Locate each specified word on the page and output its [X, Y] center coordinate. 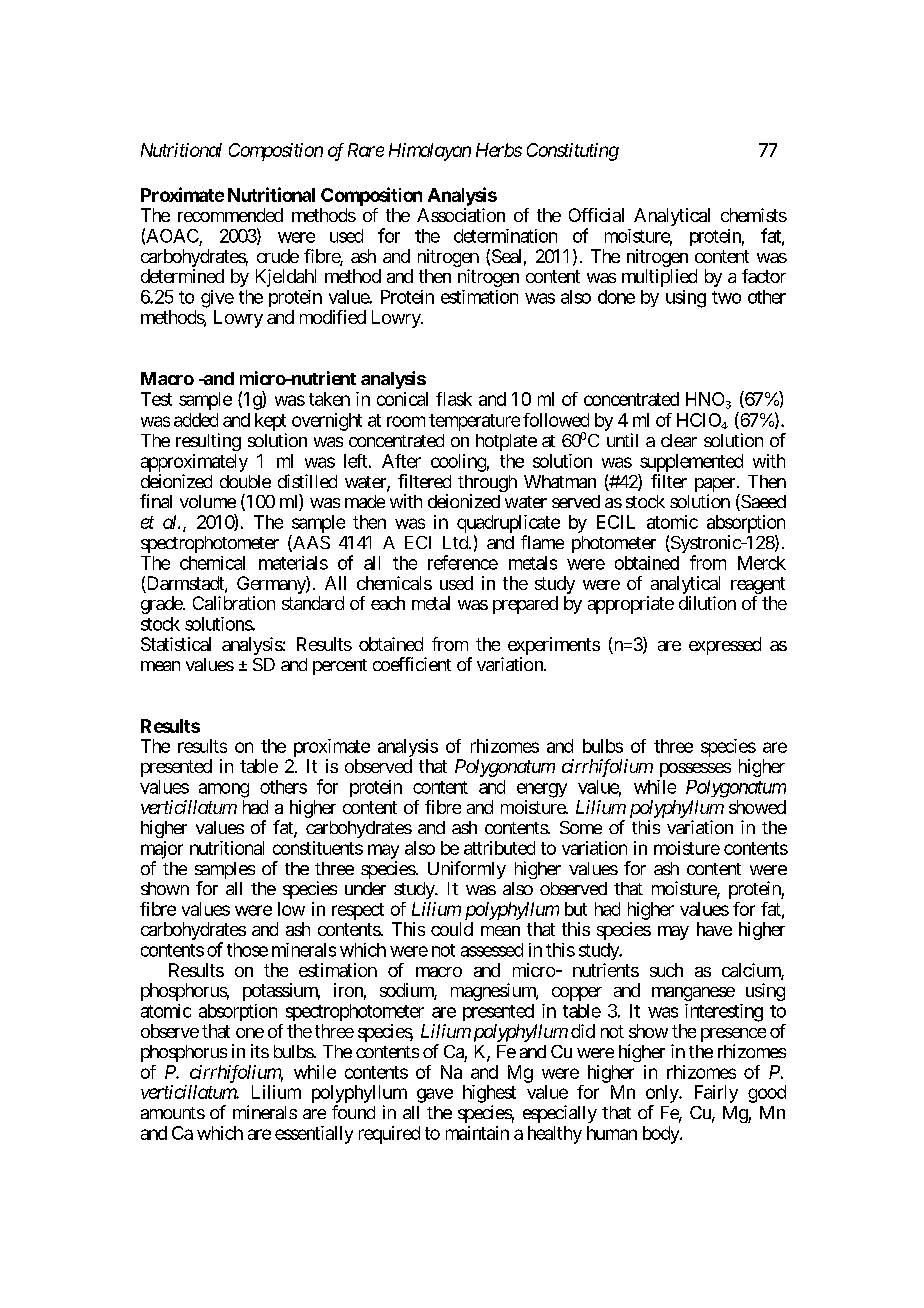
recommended [230, 215]
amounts [173, 1113]
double [245, 481]
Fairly [716, 1094]
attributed [499, 848]
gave [435, 1095]
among [224, 790]
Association [461, 215]
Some [581, 827]
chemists [754, 215]
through [487, 485]
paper [715, 486]
